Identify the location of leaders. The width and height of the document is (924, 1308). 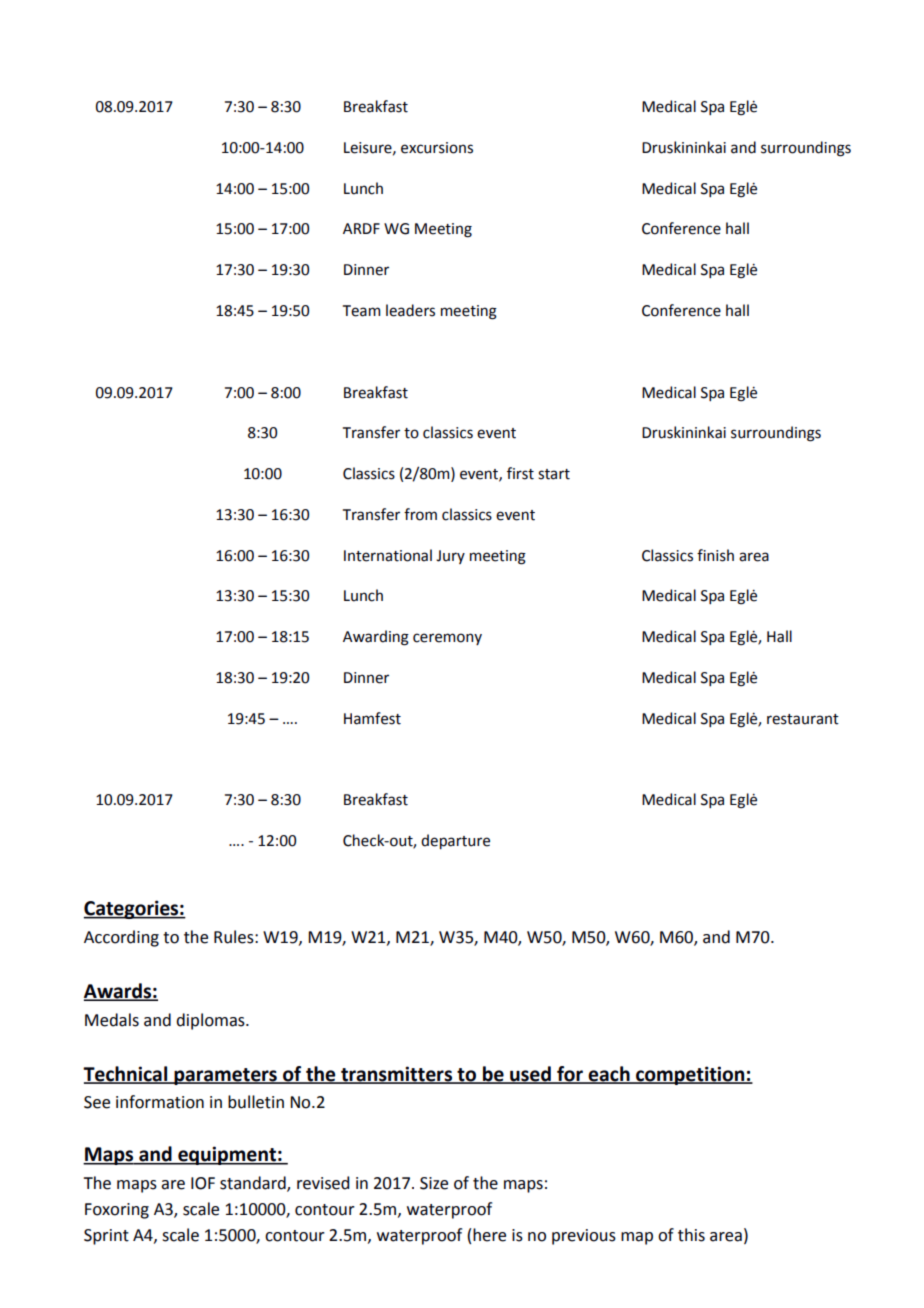
(410, 310).
